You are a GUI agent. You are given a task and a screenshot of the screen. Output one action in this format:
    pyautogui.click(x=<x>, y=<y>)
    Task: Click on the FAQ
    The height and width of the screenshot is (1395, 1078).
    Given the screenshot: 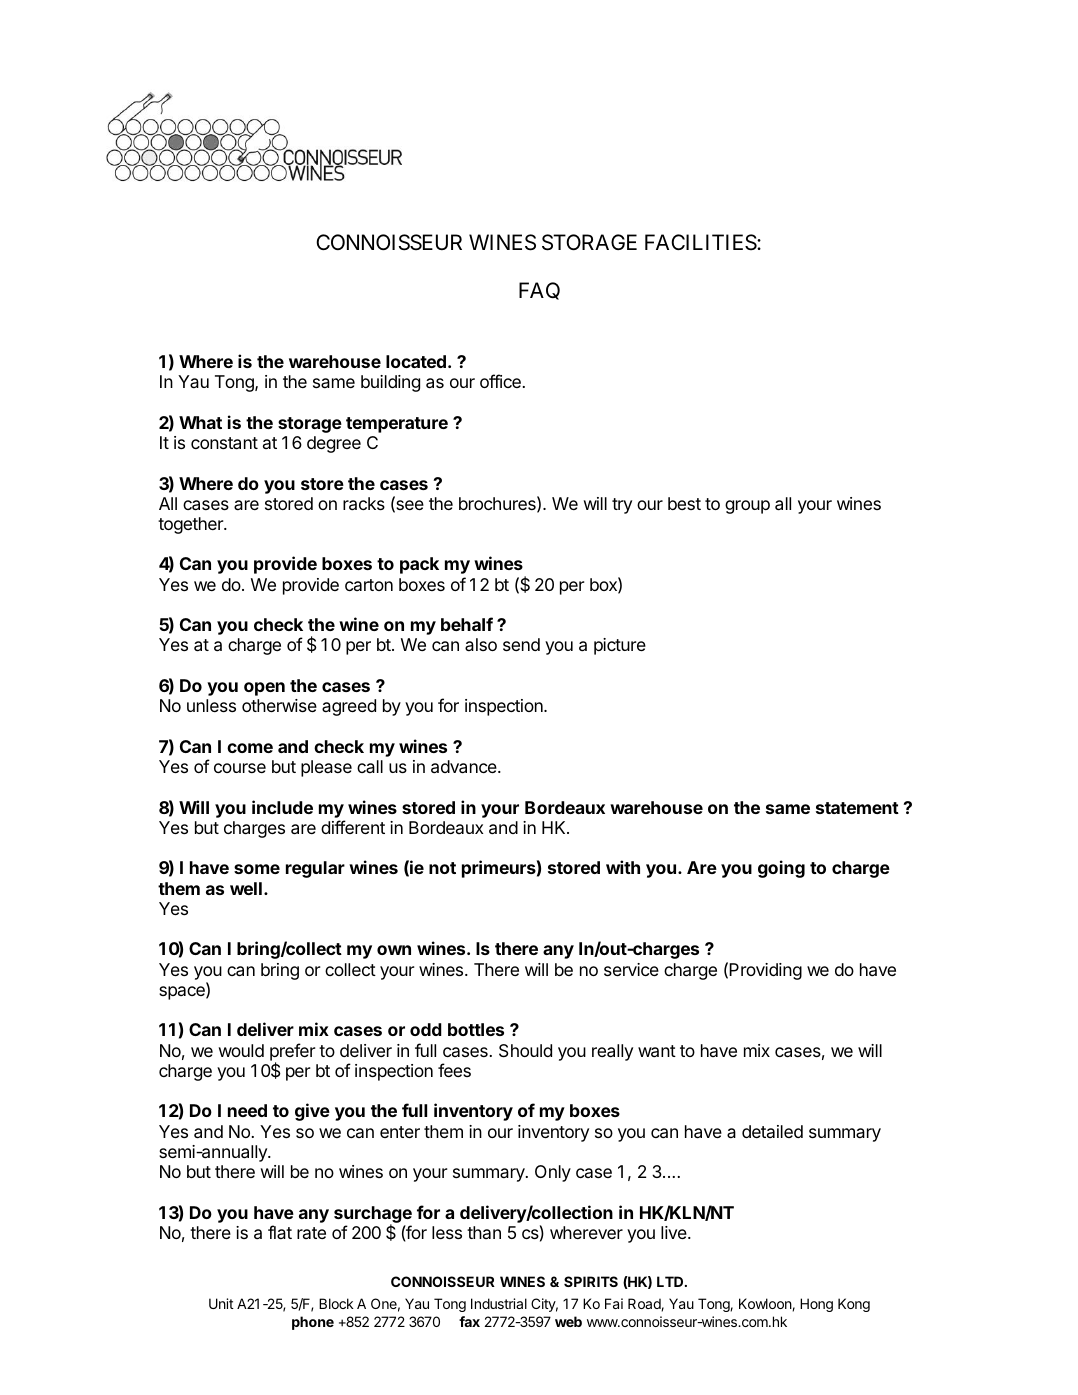 What is the action you would take?
    pyautogui.click(x=539, y=291)
